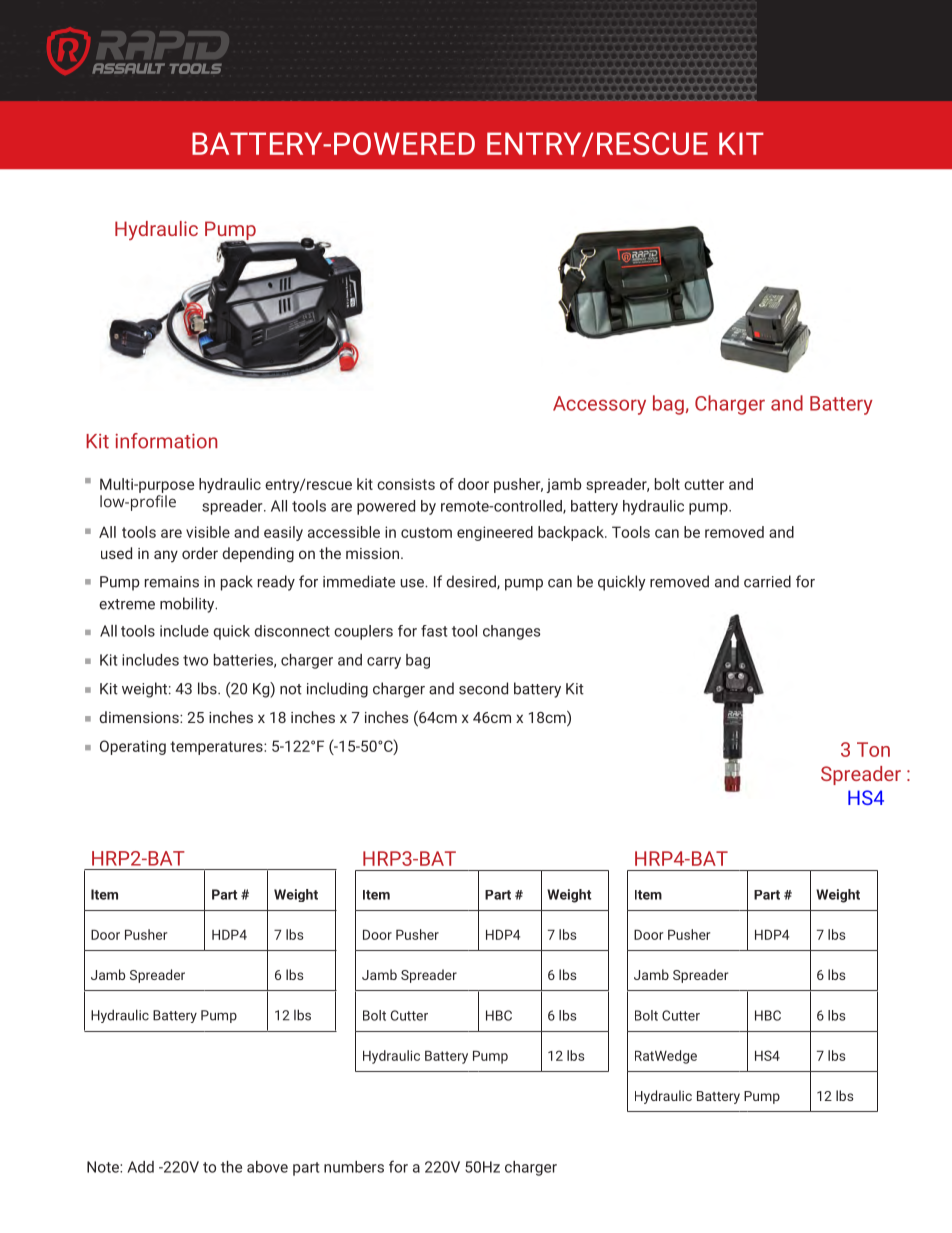 The image size is (952, 1233). Describe the element at coordinates (767, 581) in the screenshot. I see `carried` at that location.
